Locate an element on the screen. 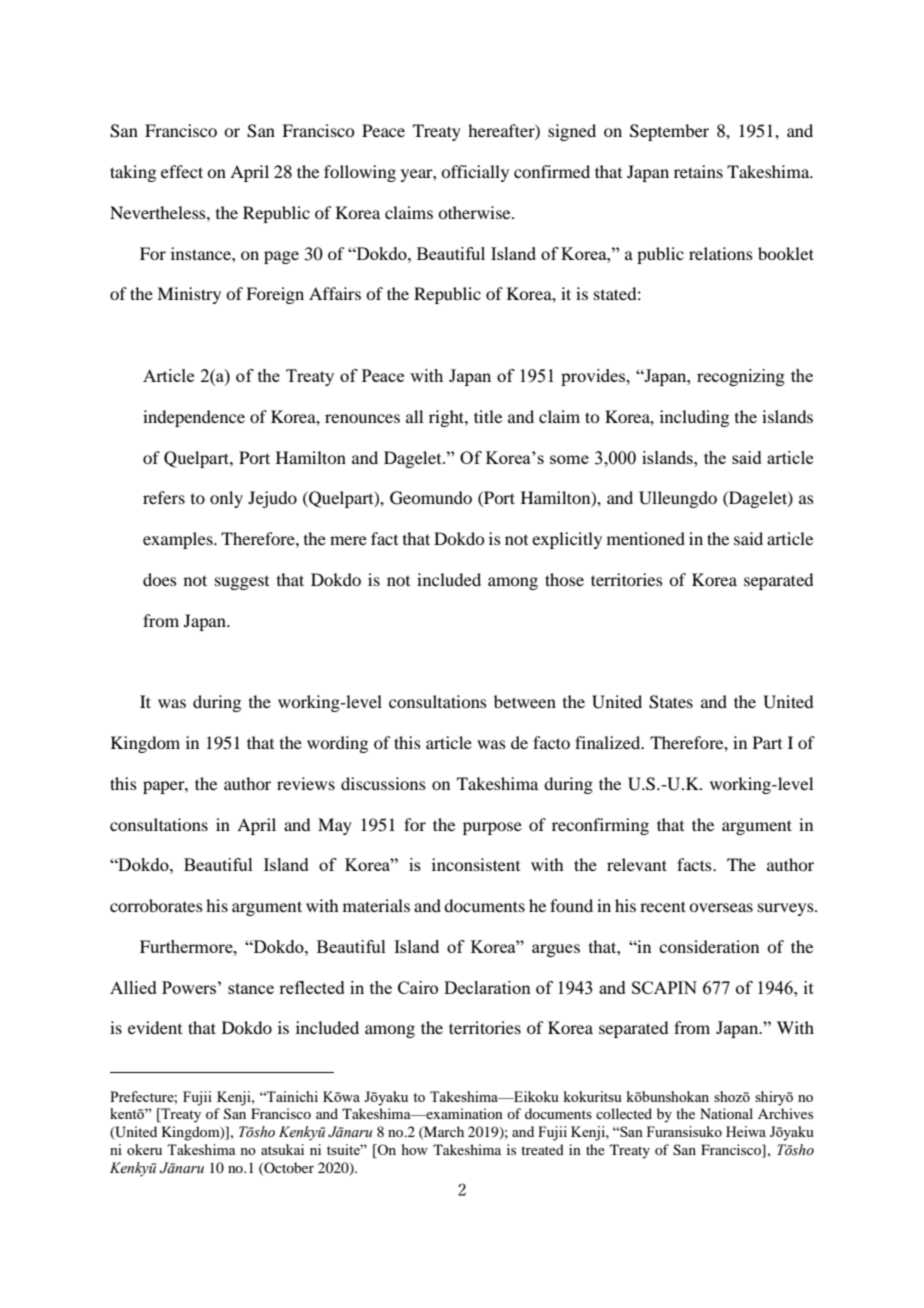  retains is located at coordinates (698, 171).
